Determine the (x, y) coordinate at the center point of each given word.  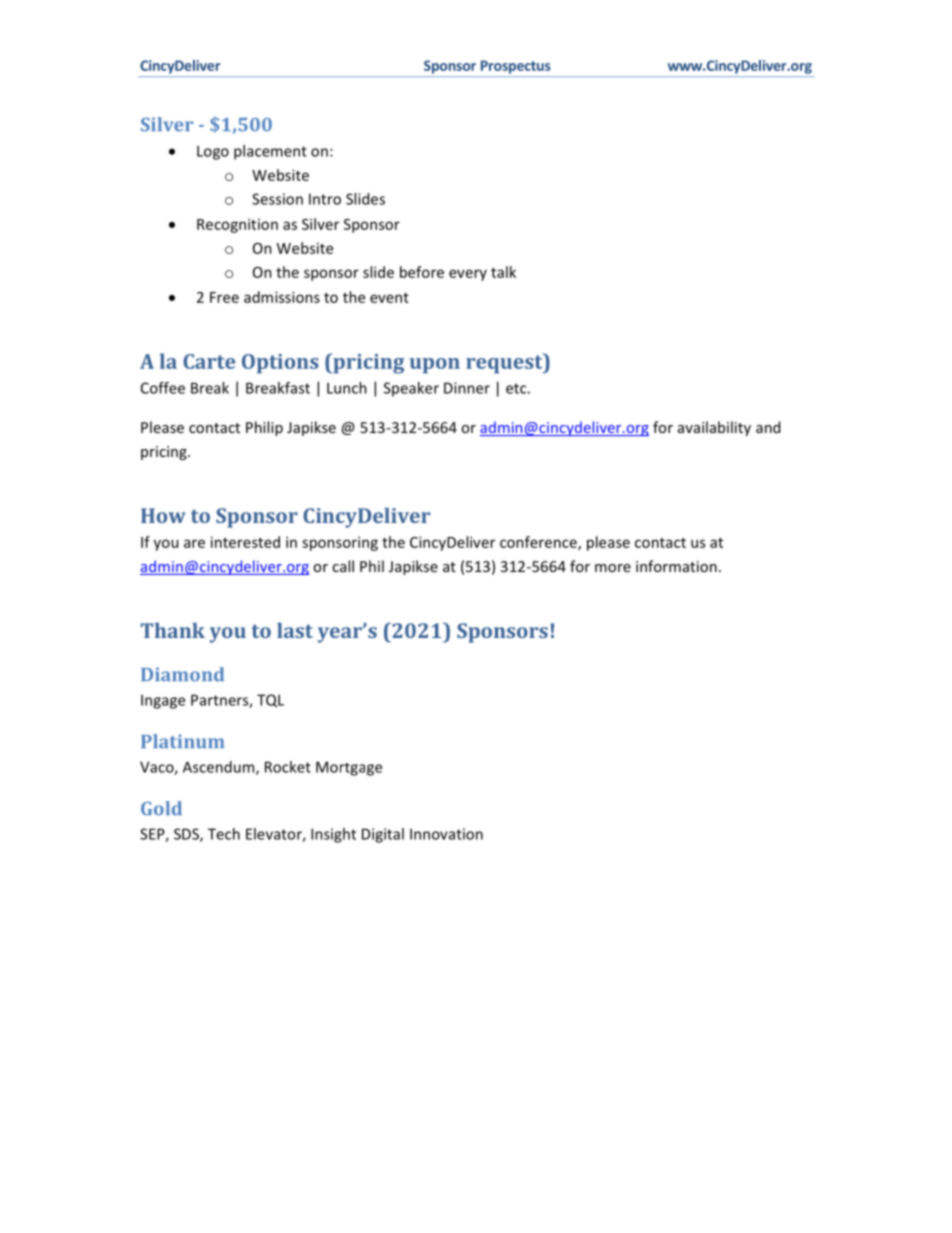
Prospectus (516, 67)
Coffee (163, 388)
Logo (213, 152)
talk (503, 272)
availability (714, 428)
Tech (224, 834)
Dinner (467, 388)
